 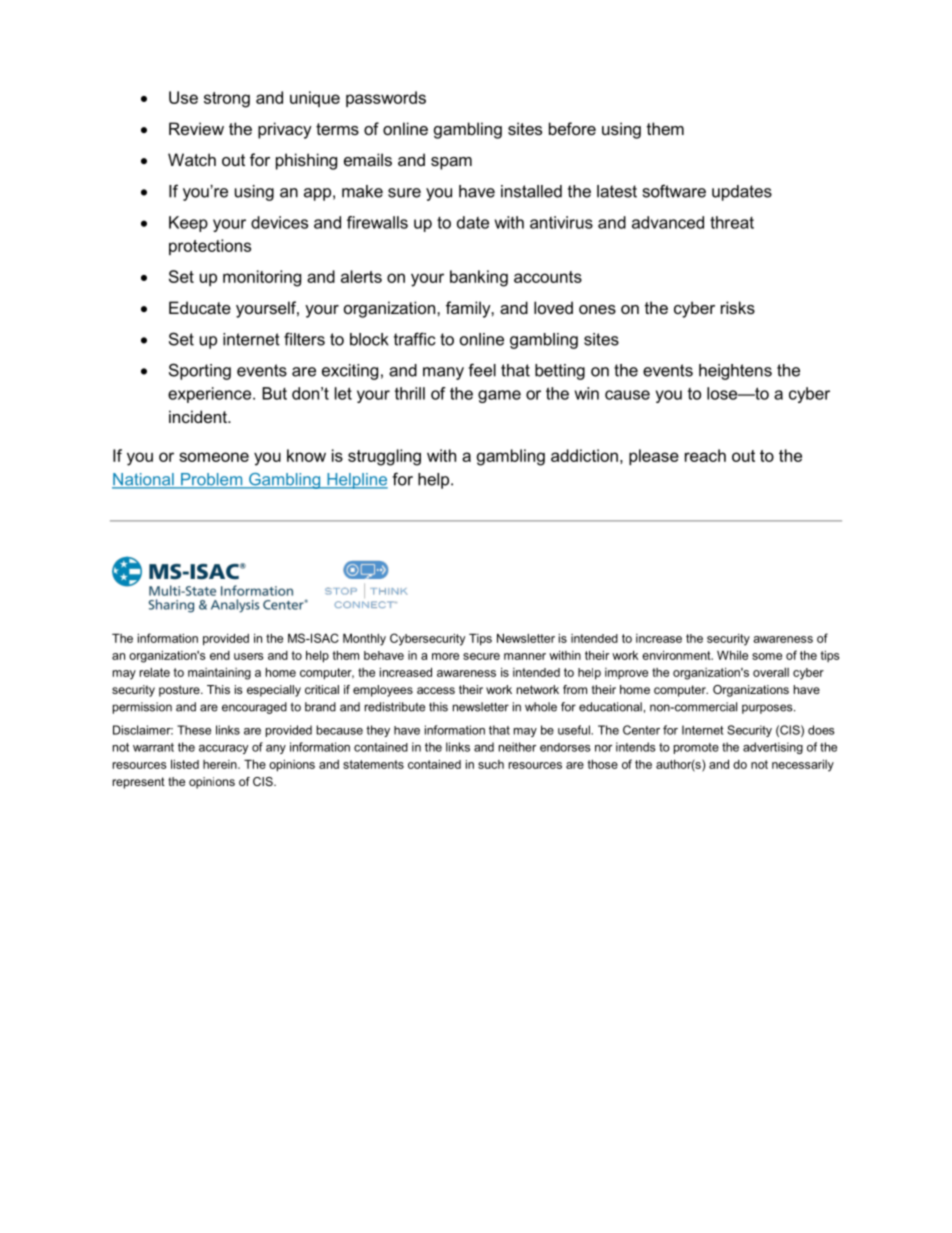 What do you see at coordinates (415, 339) in the page?
I see `traffic` at bounding box center [415, 339].
